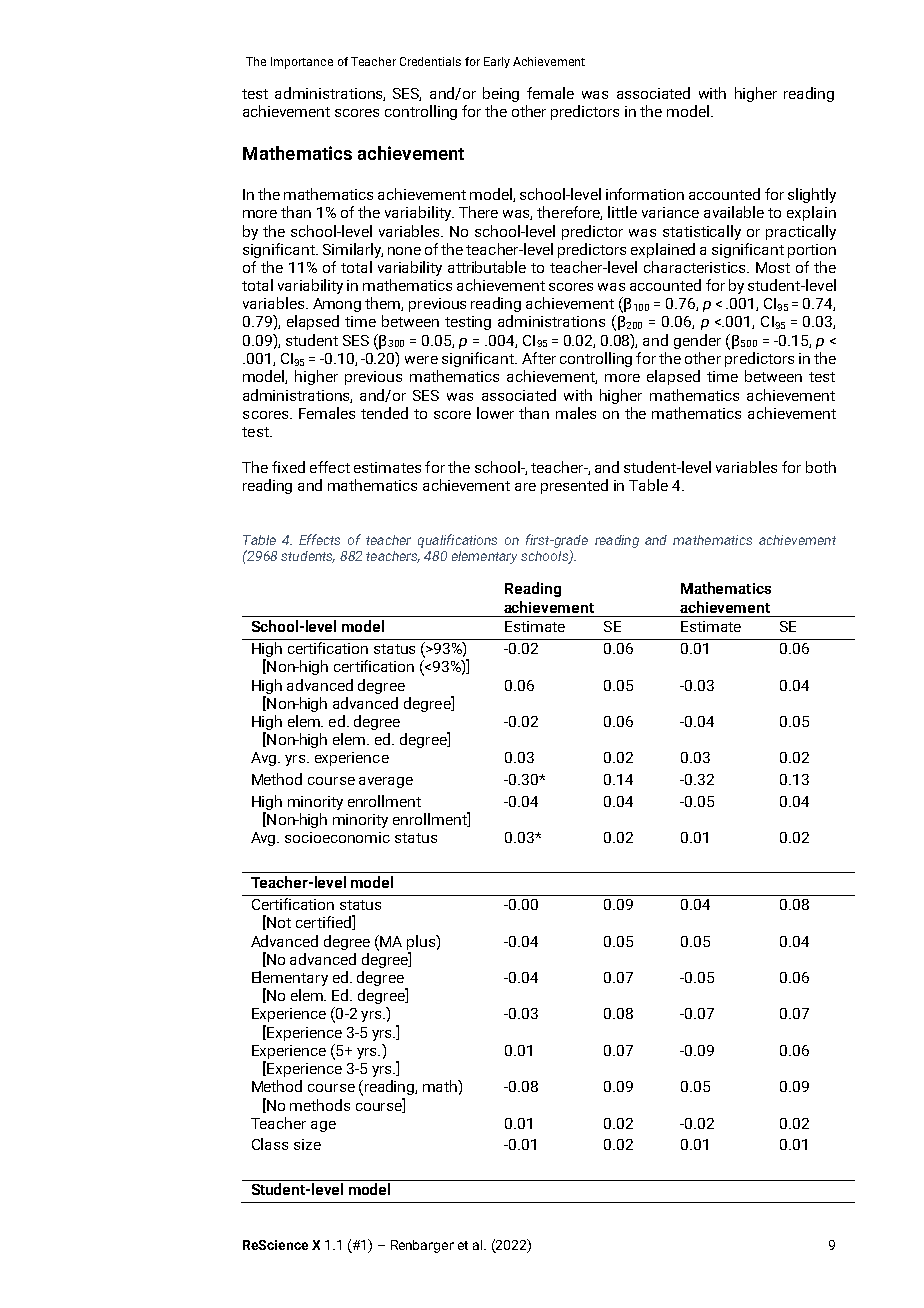 This screenshot has height=1308, width=924. What do you see at coordinates (337, 837) in the screenshot?
I see `socioeconomic` at bounding box center [337, 837].
